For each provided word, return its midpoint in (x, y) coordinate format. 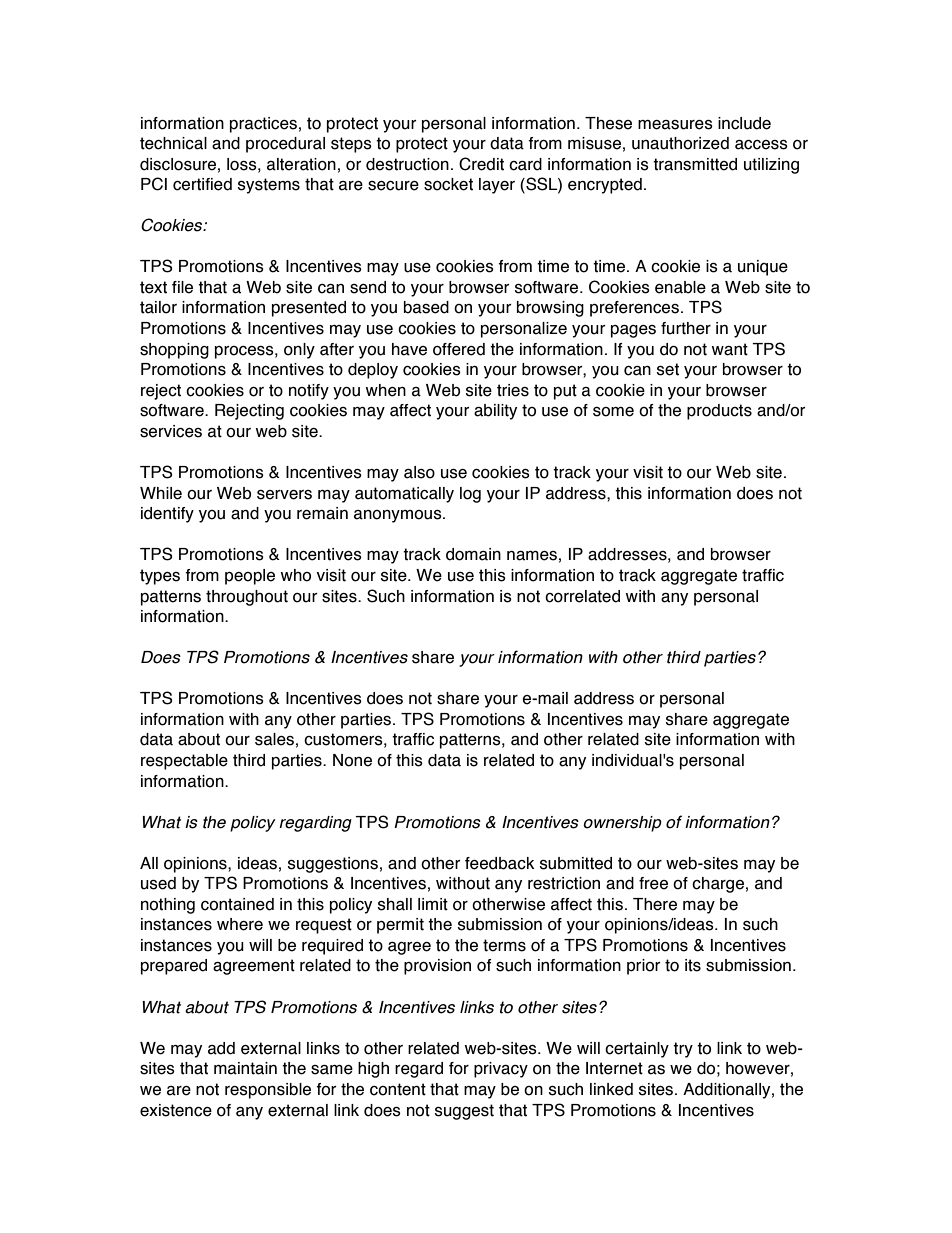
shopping (174, 351)
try (683, 1050)
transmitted (695, 164)
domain (473, 554)
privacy (501, 1070)
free (653, 883)
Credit (481, 164)
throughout (247, 598)
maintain (245, 1068)
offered (459, 349)
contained (237, 904)
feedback (499, 863)
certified (202, 184)
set (668, 369)
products (719, 412)
